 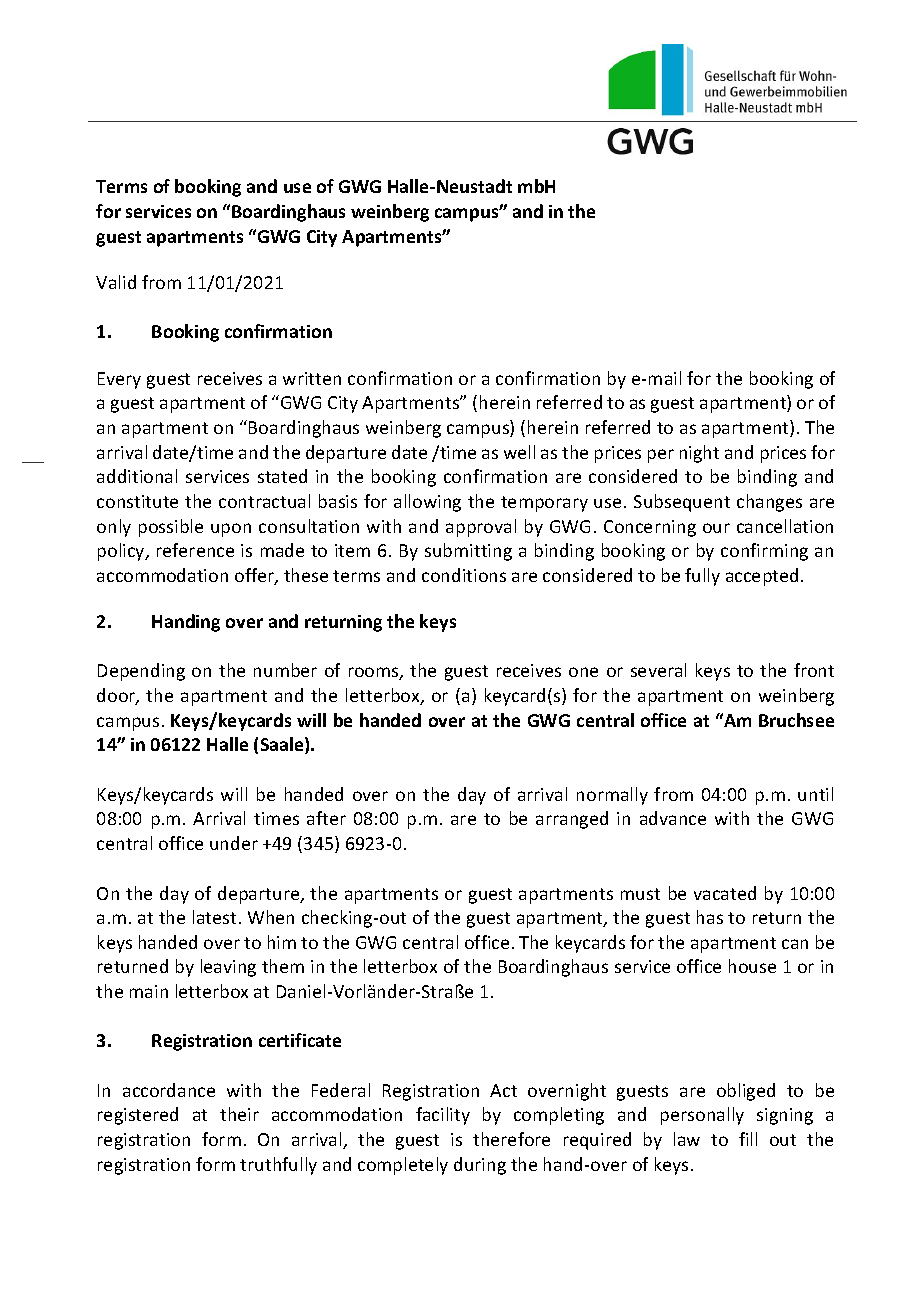 I want to click on Valid, so click(x=116, y=282).
